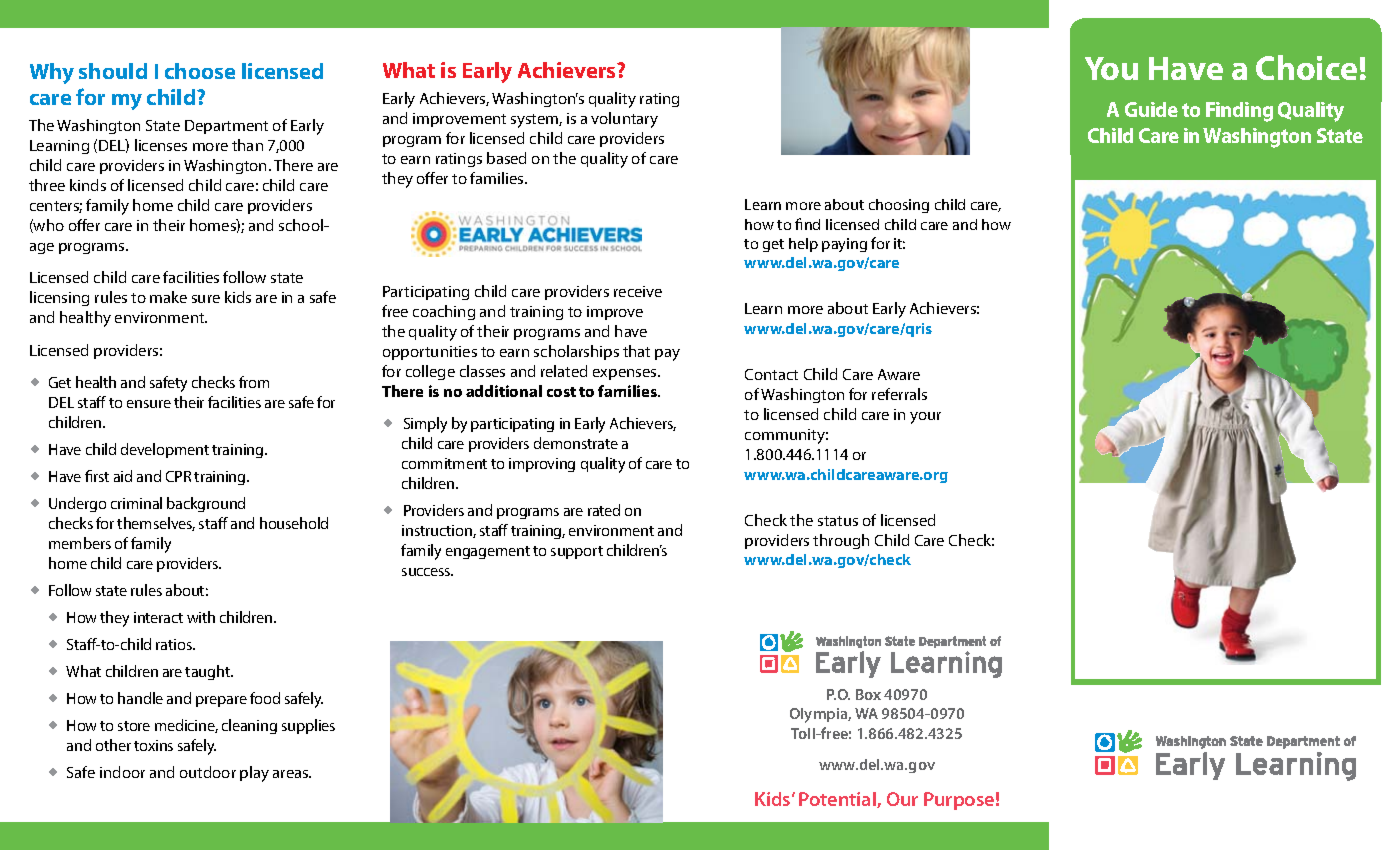 The image size is (1400, 850). What do you see at coordinates (925, 418) in the screenshot?
I see `your` at bounding box center [925, 418].
